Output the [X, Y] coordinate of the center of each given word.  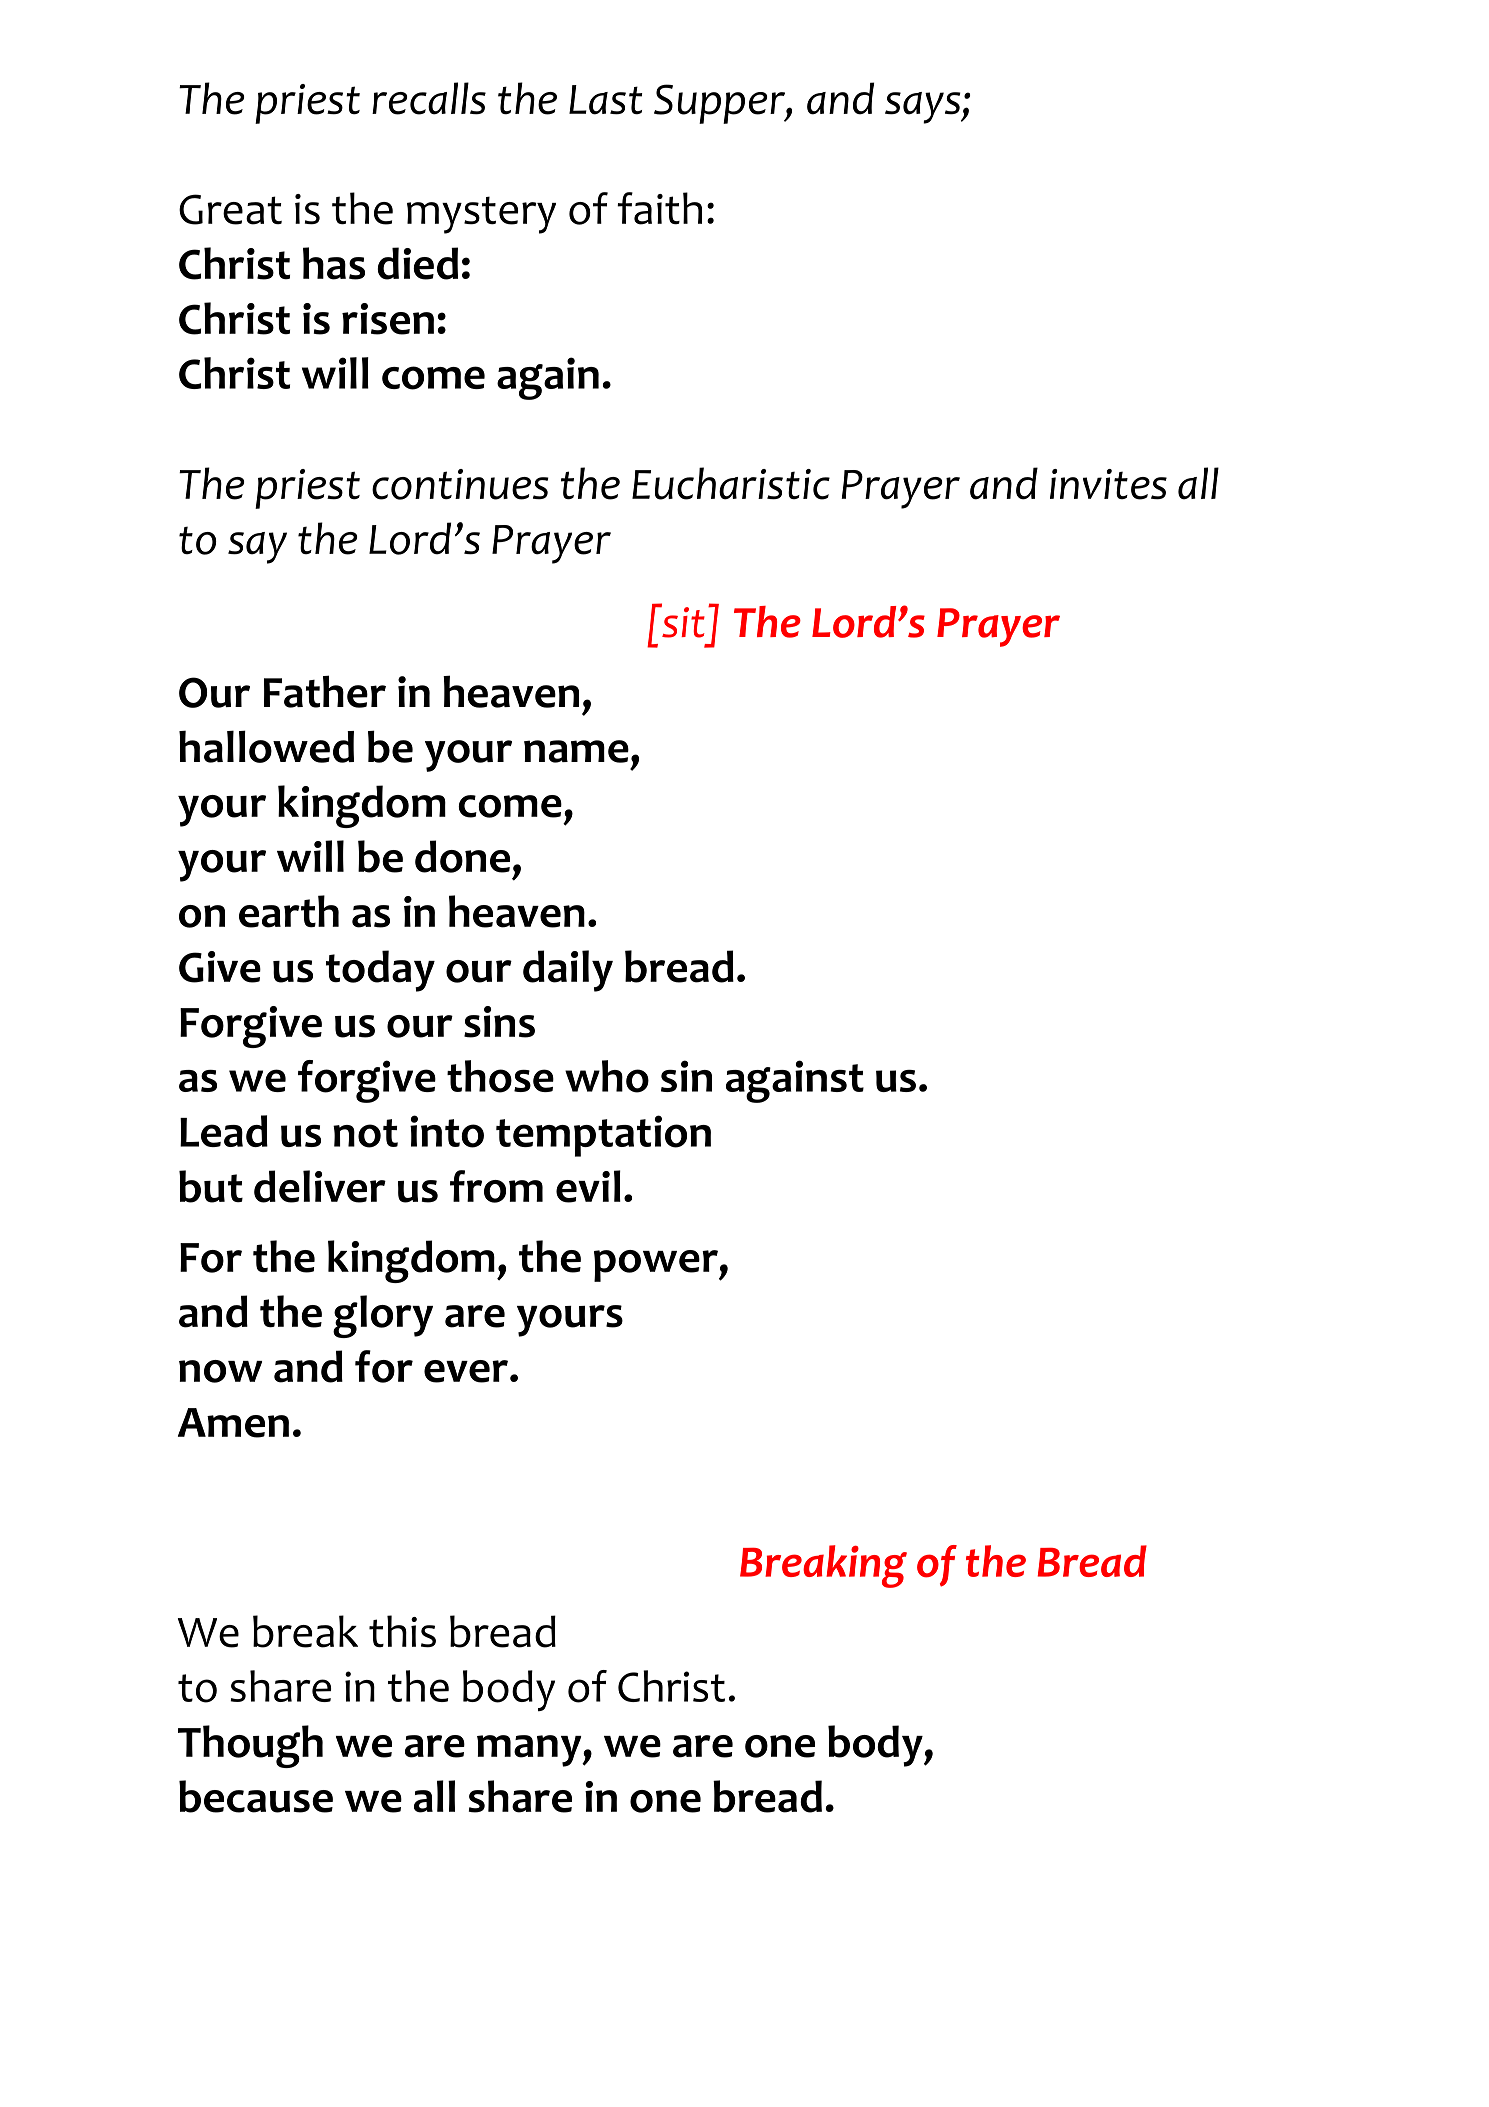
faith [659, 208]
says [924, 108]
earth [289, 911]
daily [568, 971]
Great [230, 209]
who [607, 1076]
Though [250, 1746]
